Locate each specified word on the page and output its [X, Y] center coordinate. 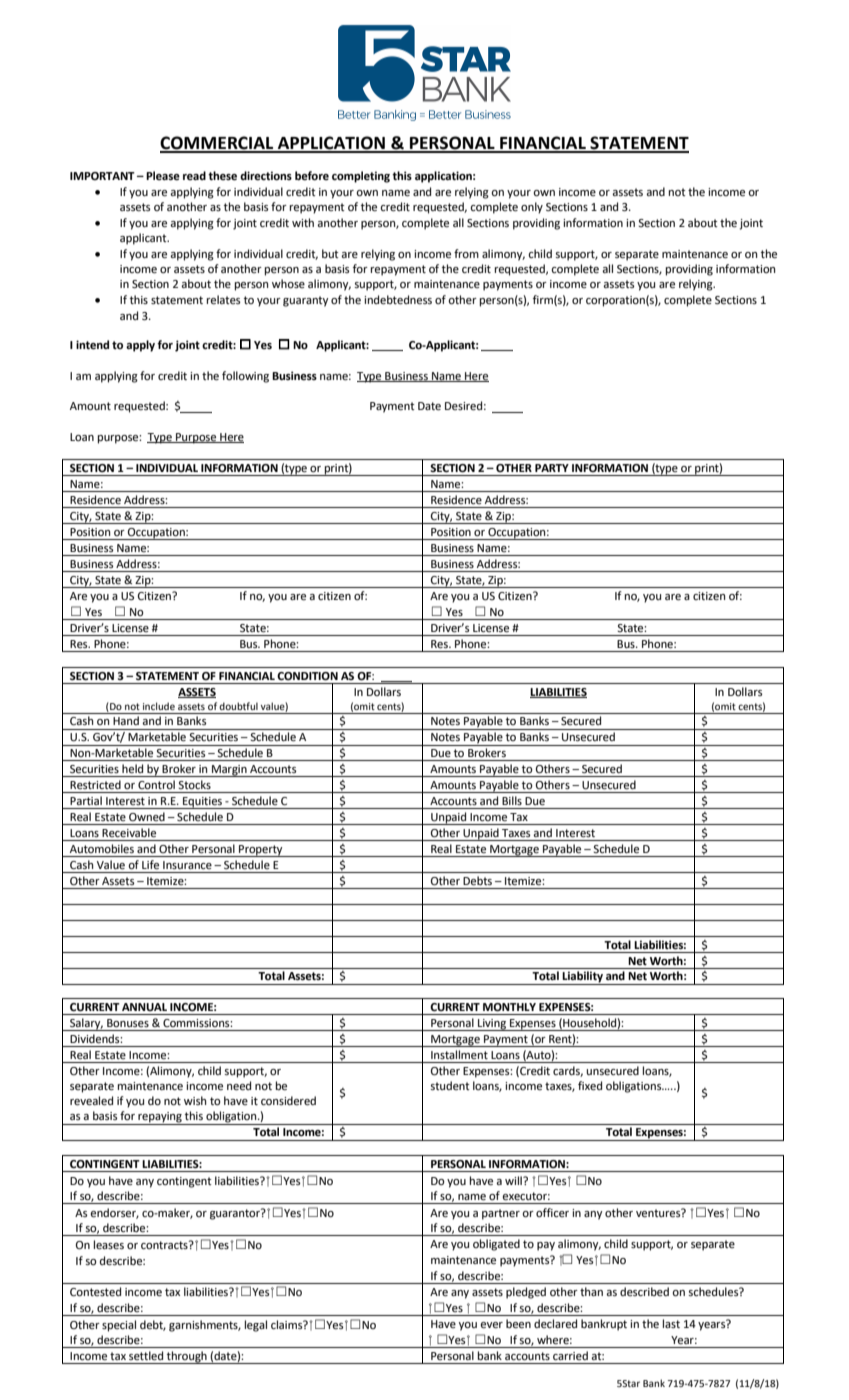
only [532, 208]
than [591, 1291]
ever [492, 1325]
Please [163, 176]
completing [361, 177]
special [119, 1326]
